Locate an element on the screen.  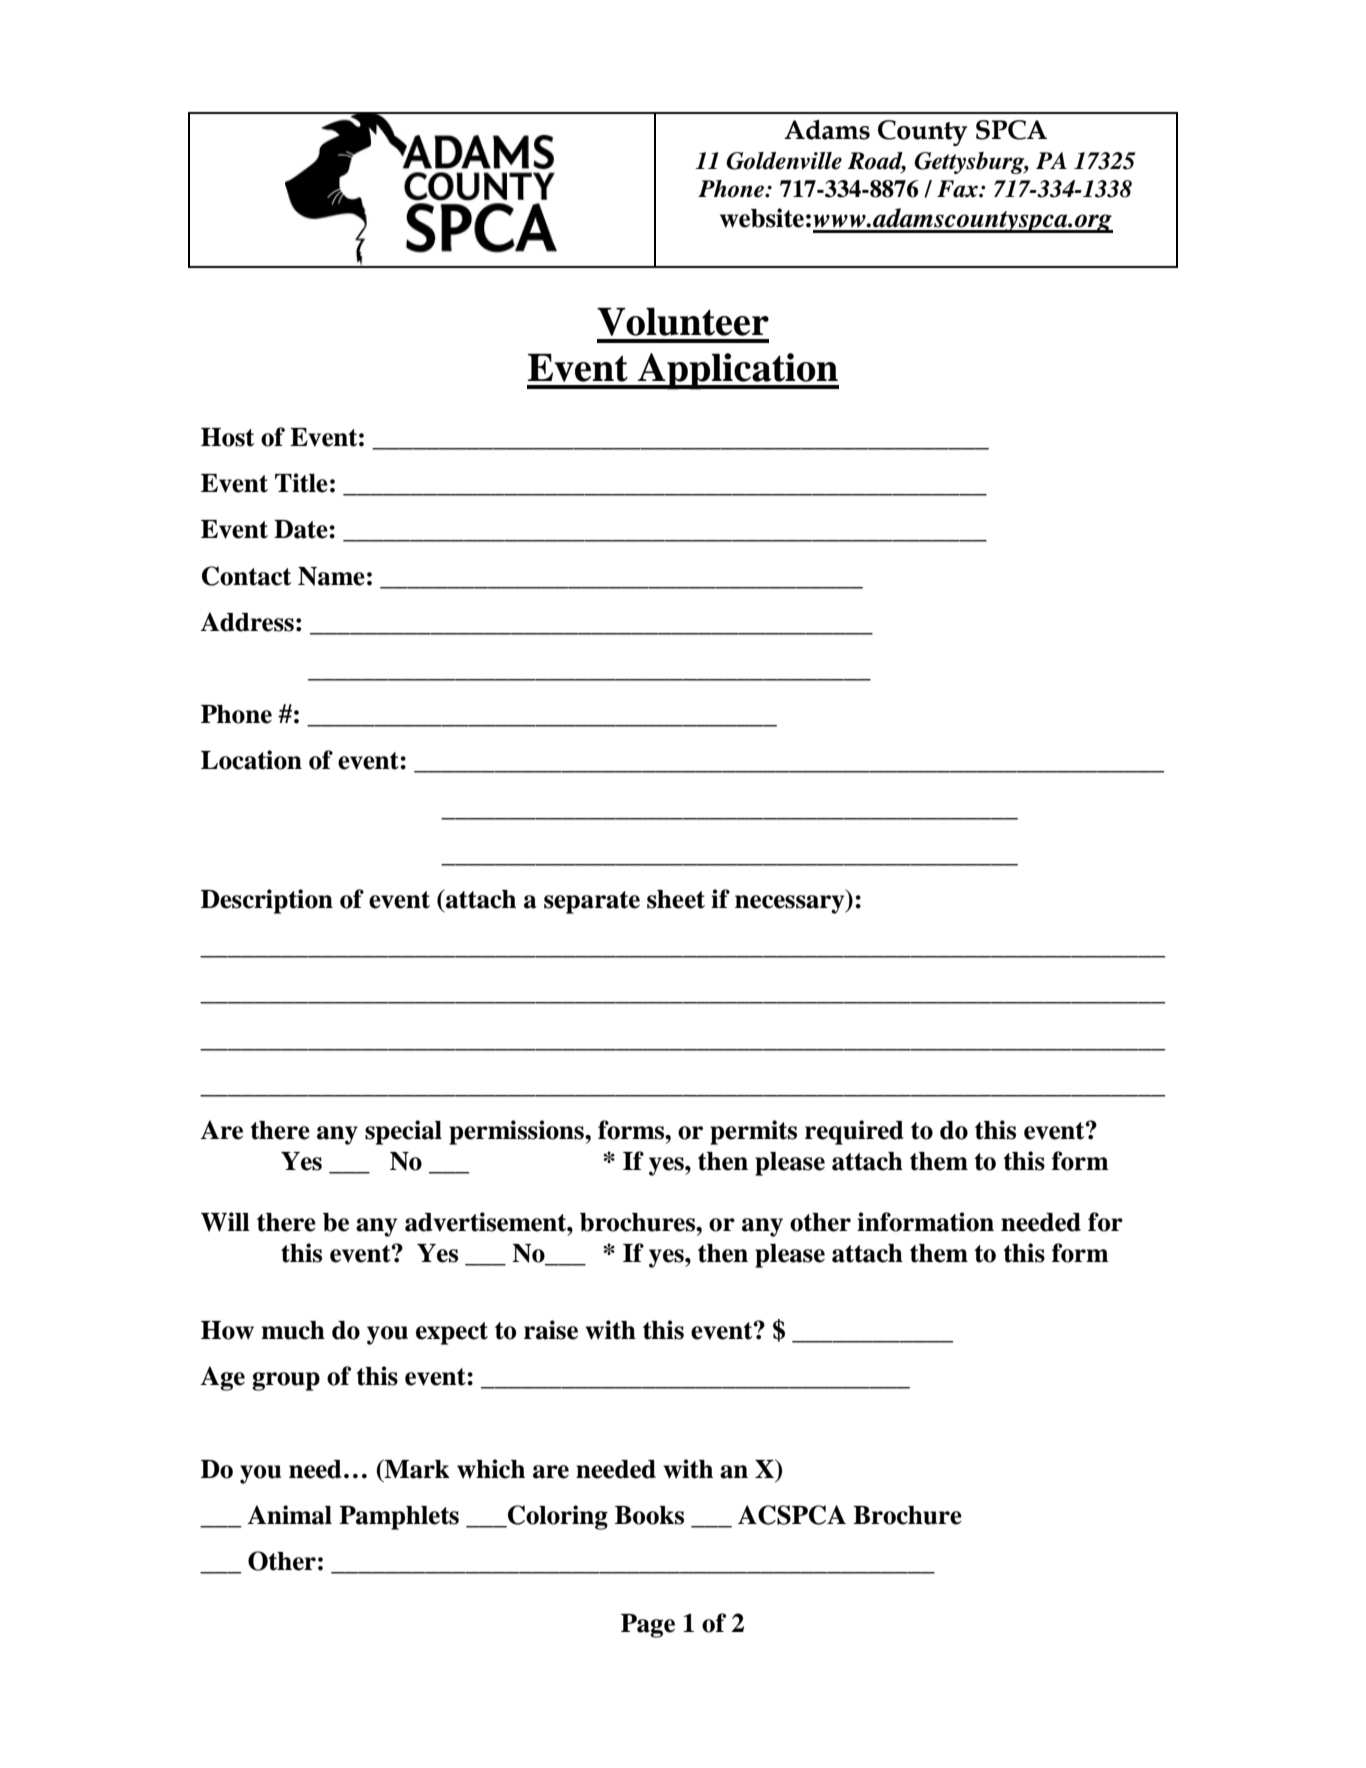
Animal is located at coordinates (289, 1515).
